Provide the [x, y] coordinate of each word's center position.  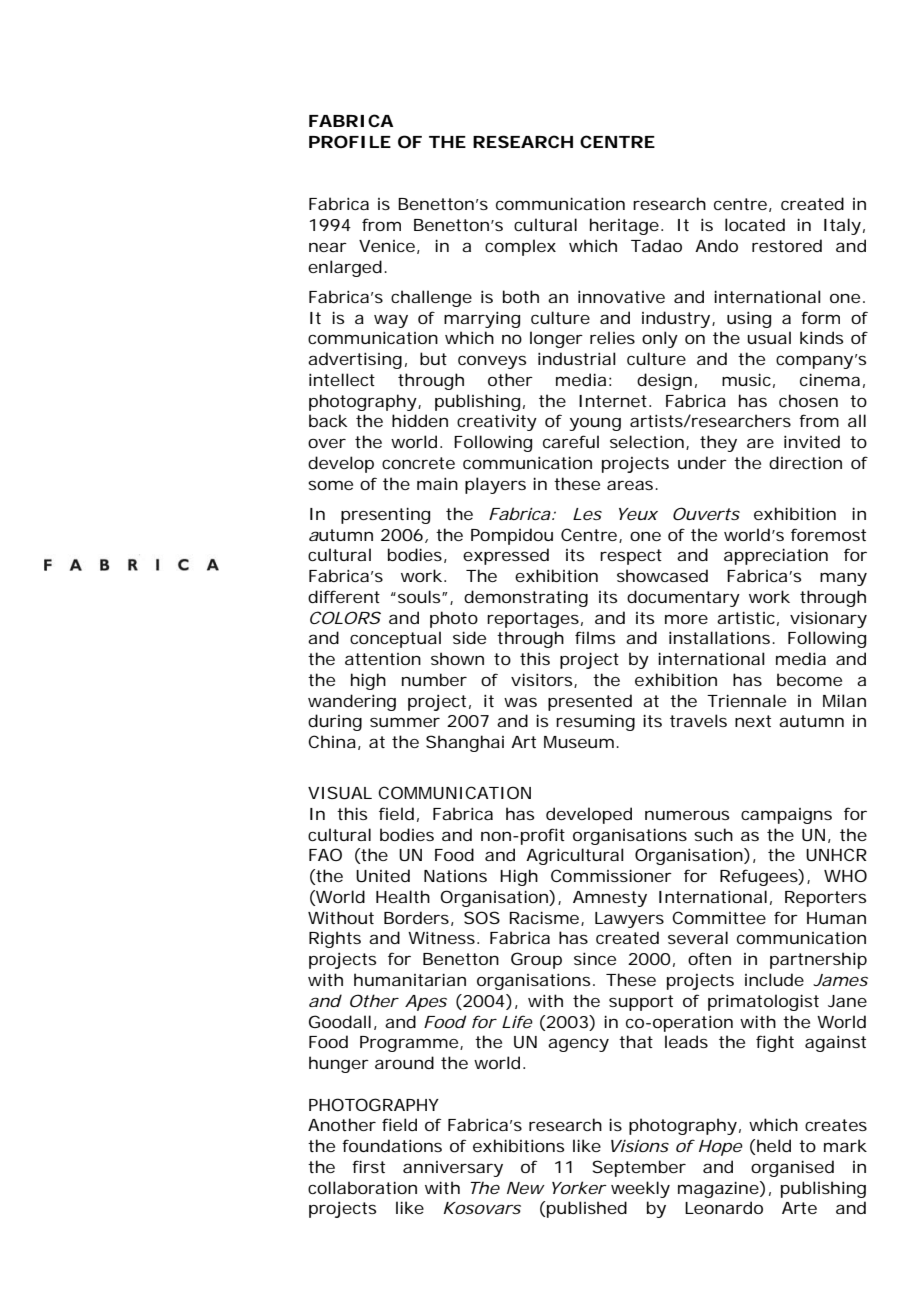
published [586, 1209]
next [753, 721]
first [368, 1166]
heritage [624, 226]
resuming [595, 722]
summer [405, 722]
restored [787, 245]
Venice [387, 246]
